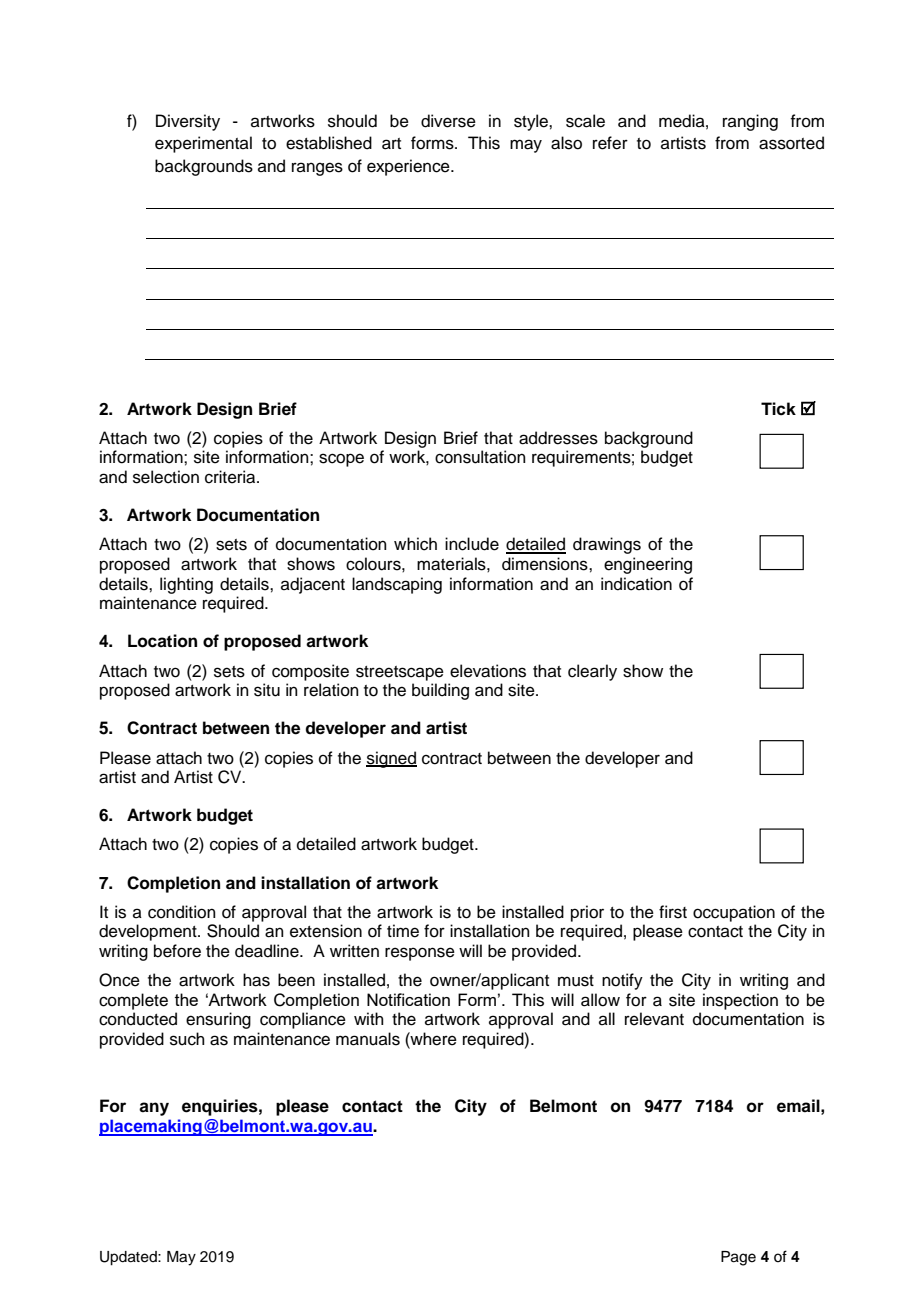 The image size is (924, 1308). Describe the element at coordinates (750, 122) in the page. I see `ranging` at that location.
